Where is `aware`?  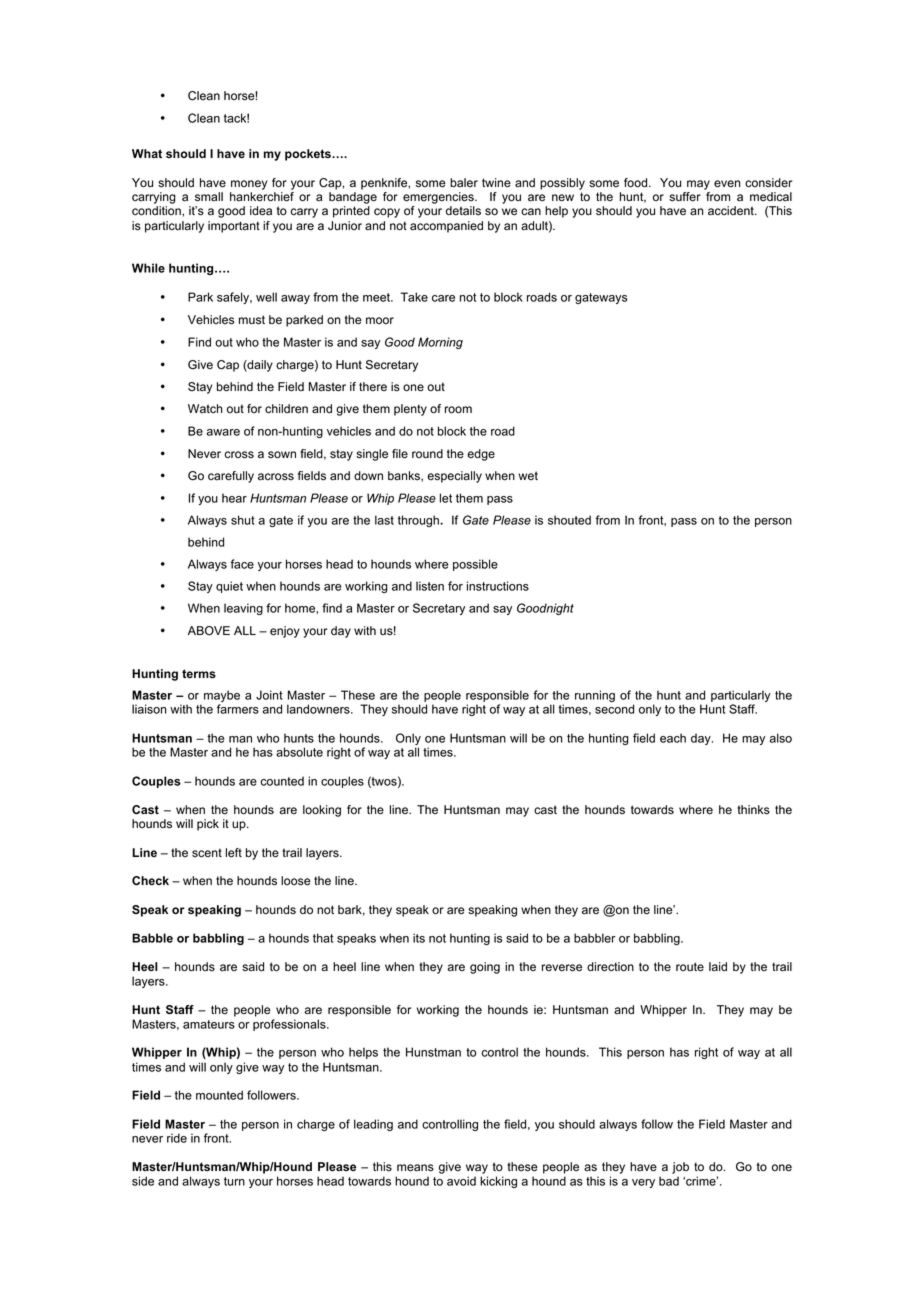 aware is located at coordinates (223, 432).
